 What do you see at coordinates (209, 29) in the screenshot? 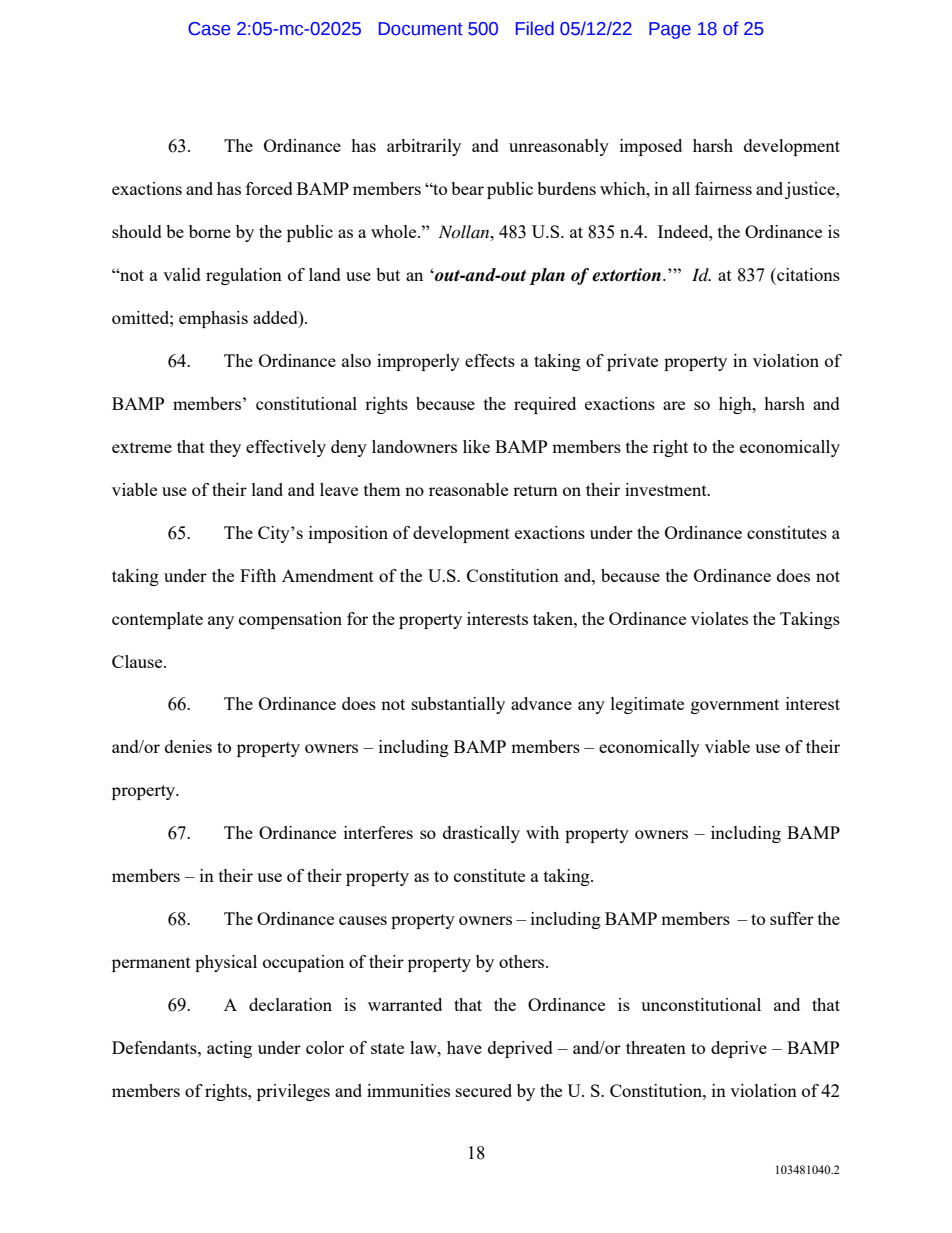
I see `Case` at bounding box center [209, 29].
